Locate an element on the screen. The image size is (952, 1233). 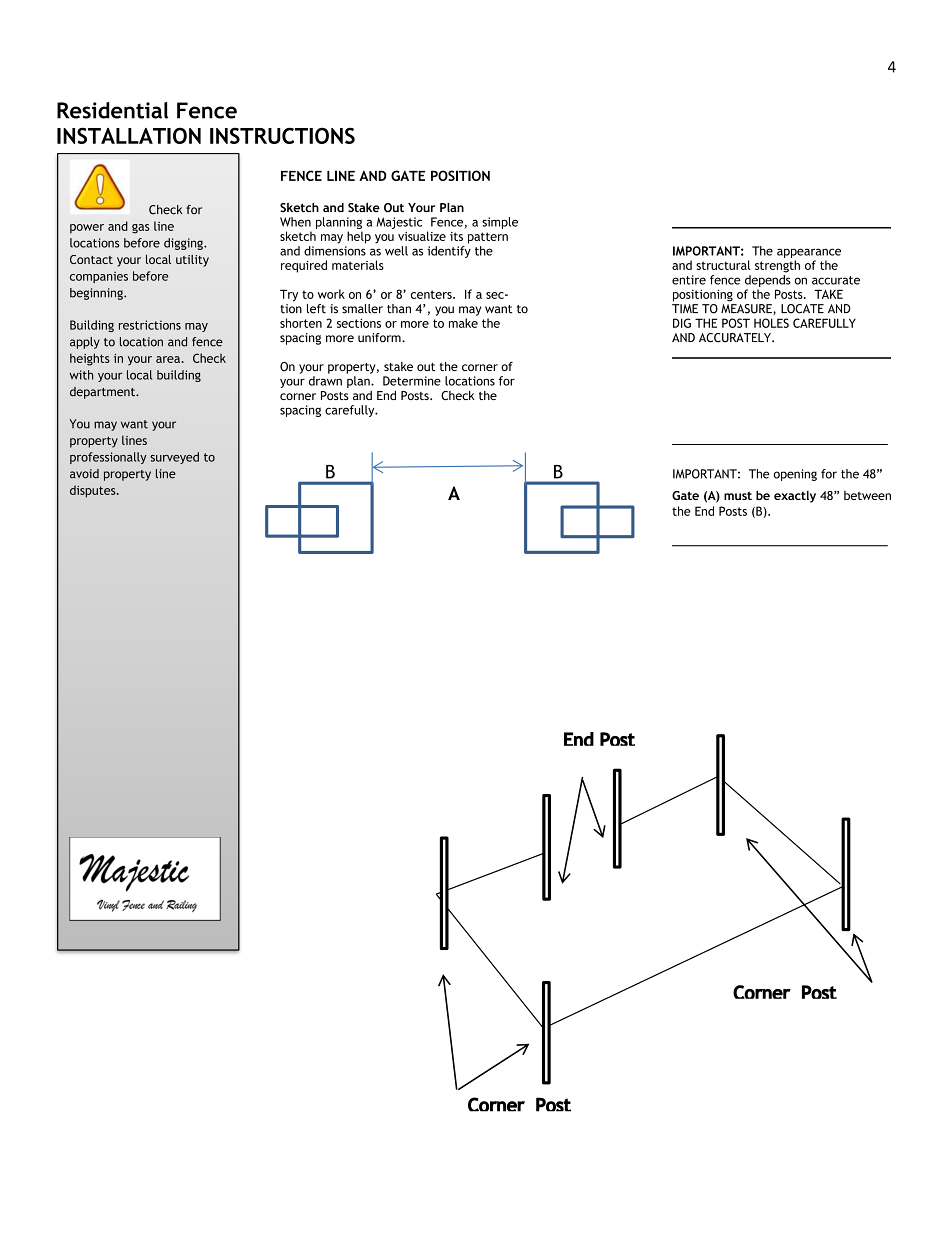
disputes is located at coordinates (94, 491).
